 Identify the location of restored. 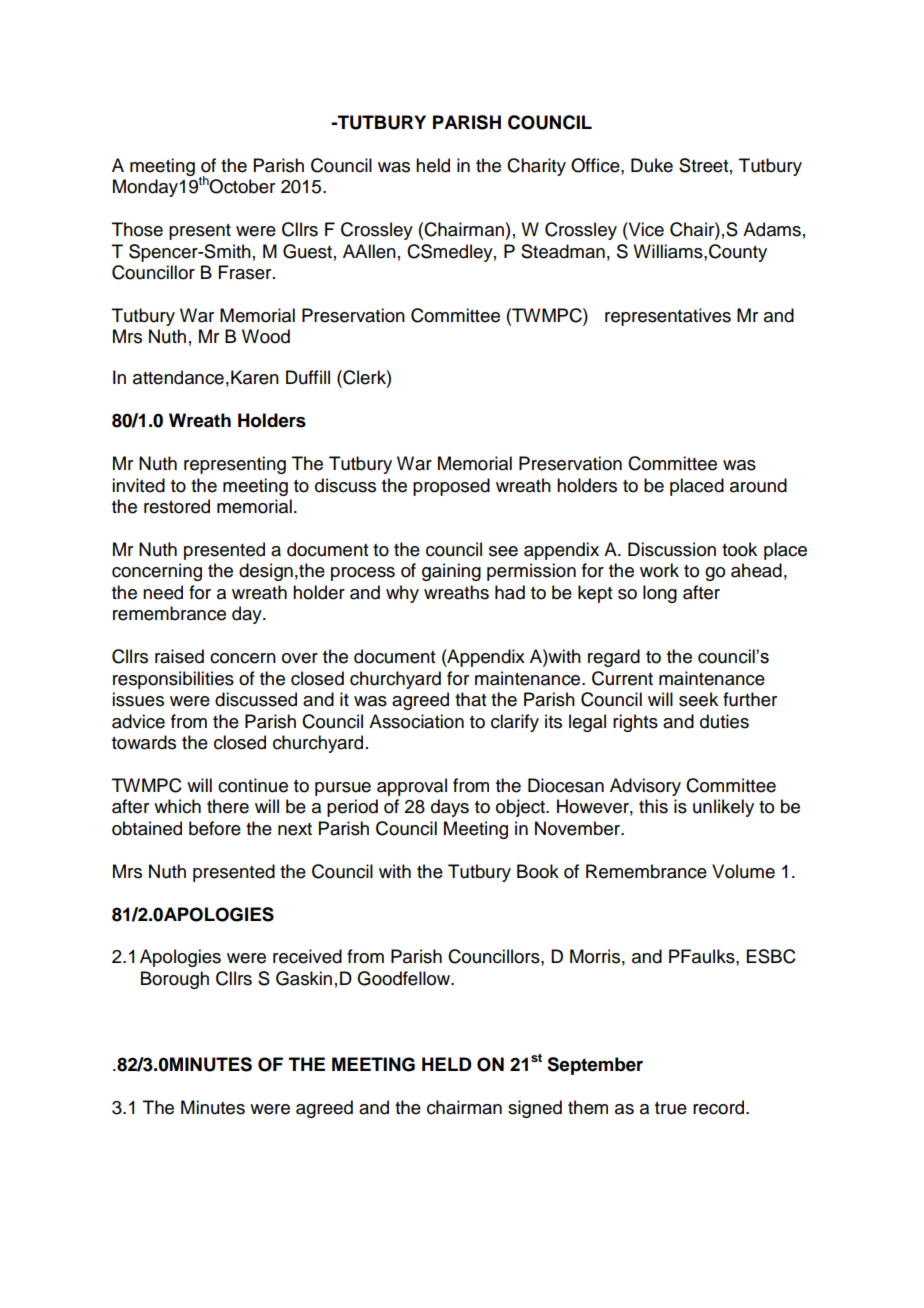
(177, 506).
